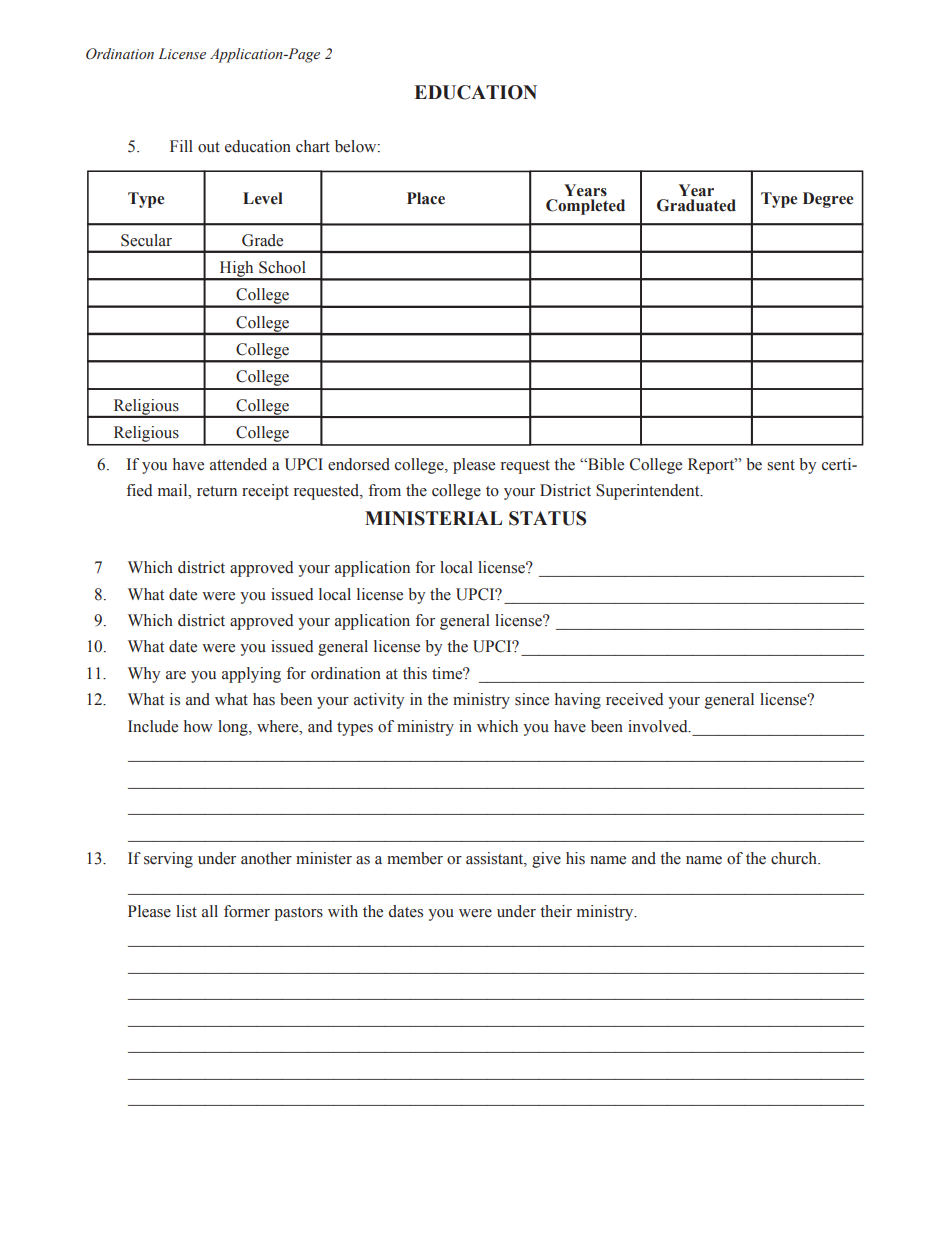 This image has height=1233, width=952. Describe the element at coordinates (234, 728) in the image. I see `long` at that location.
